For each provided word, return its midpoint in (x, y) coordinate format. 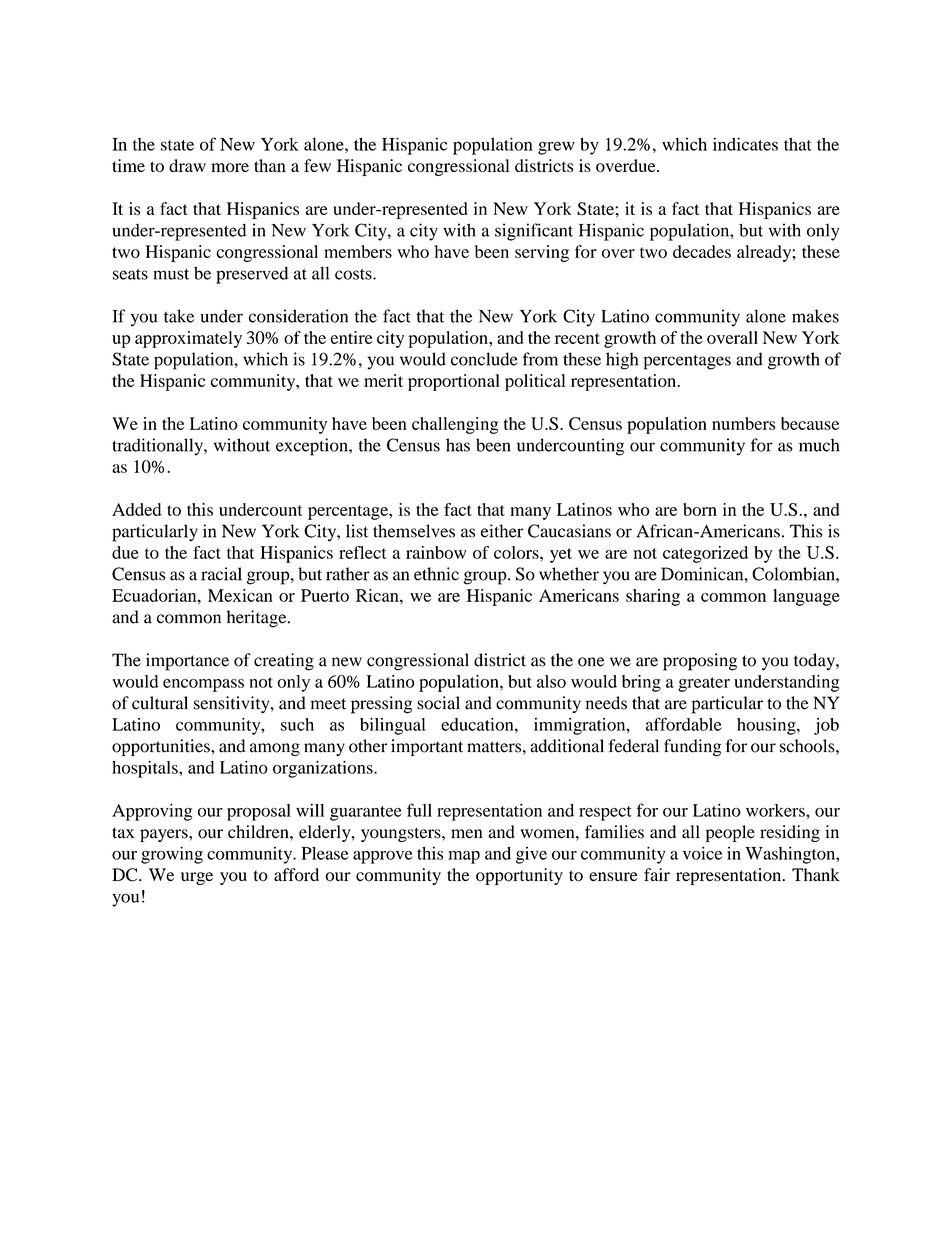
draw (187, 165)
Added (137, 509)
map (464, 857)
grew (556, 148)
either (502, 531)
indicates (745, 144)
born (700, 509)
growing (172, 855)
